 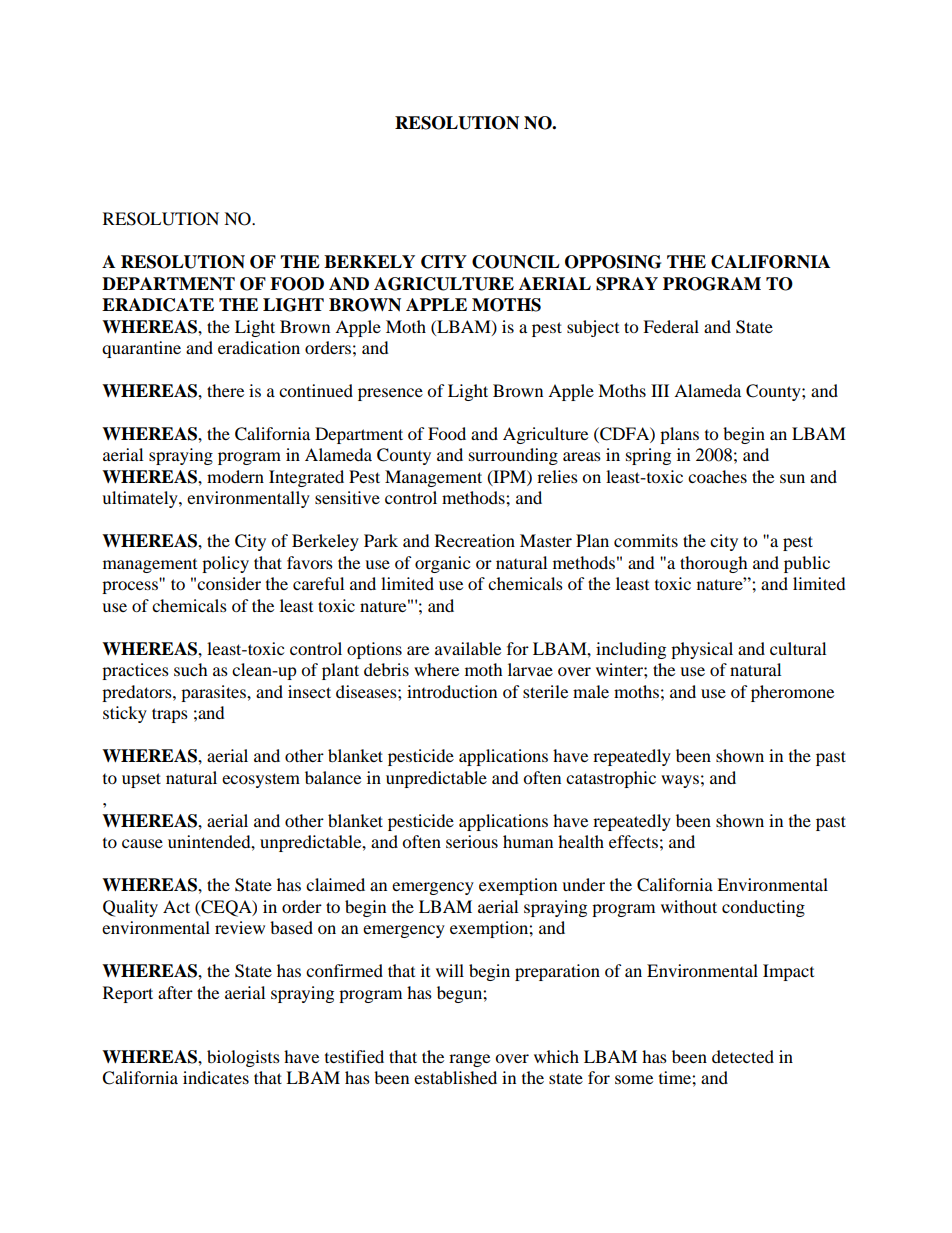 I want to click on range, so click(x=469, y=1060).
